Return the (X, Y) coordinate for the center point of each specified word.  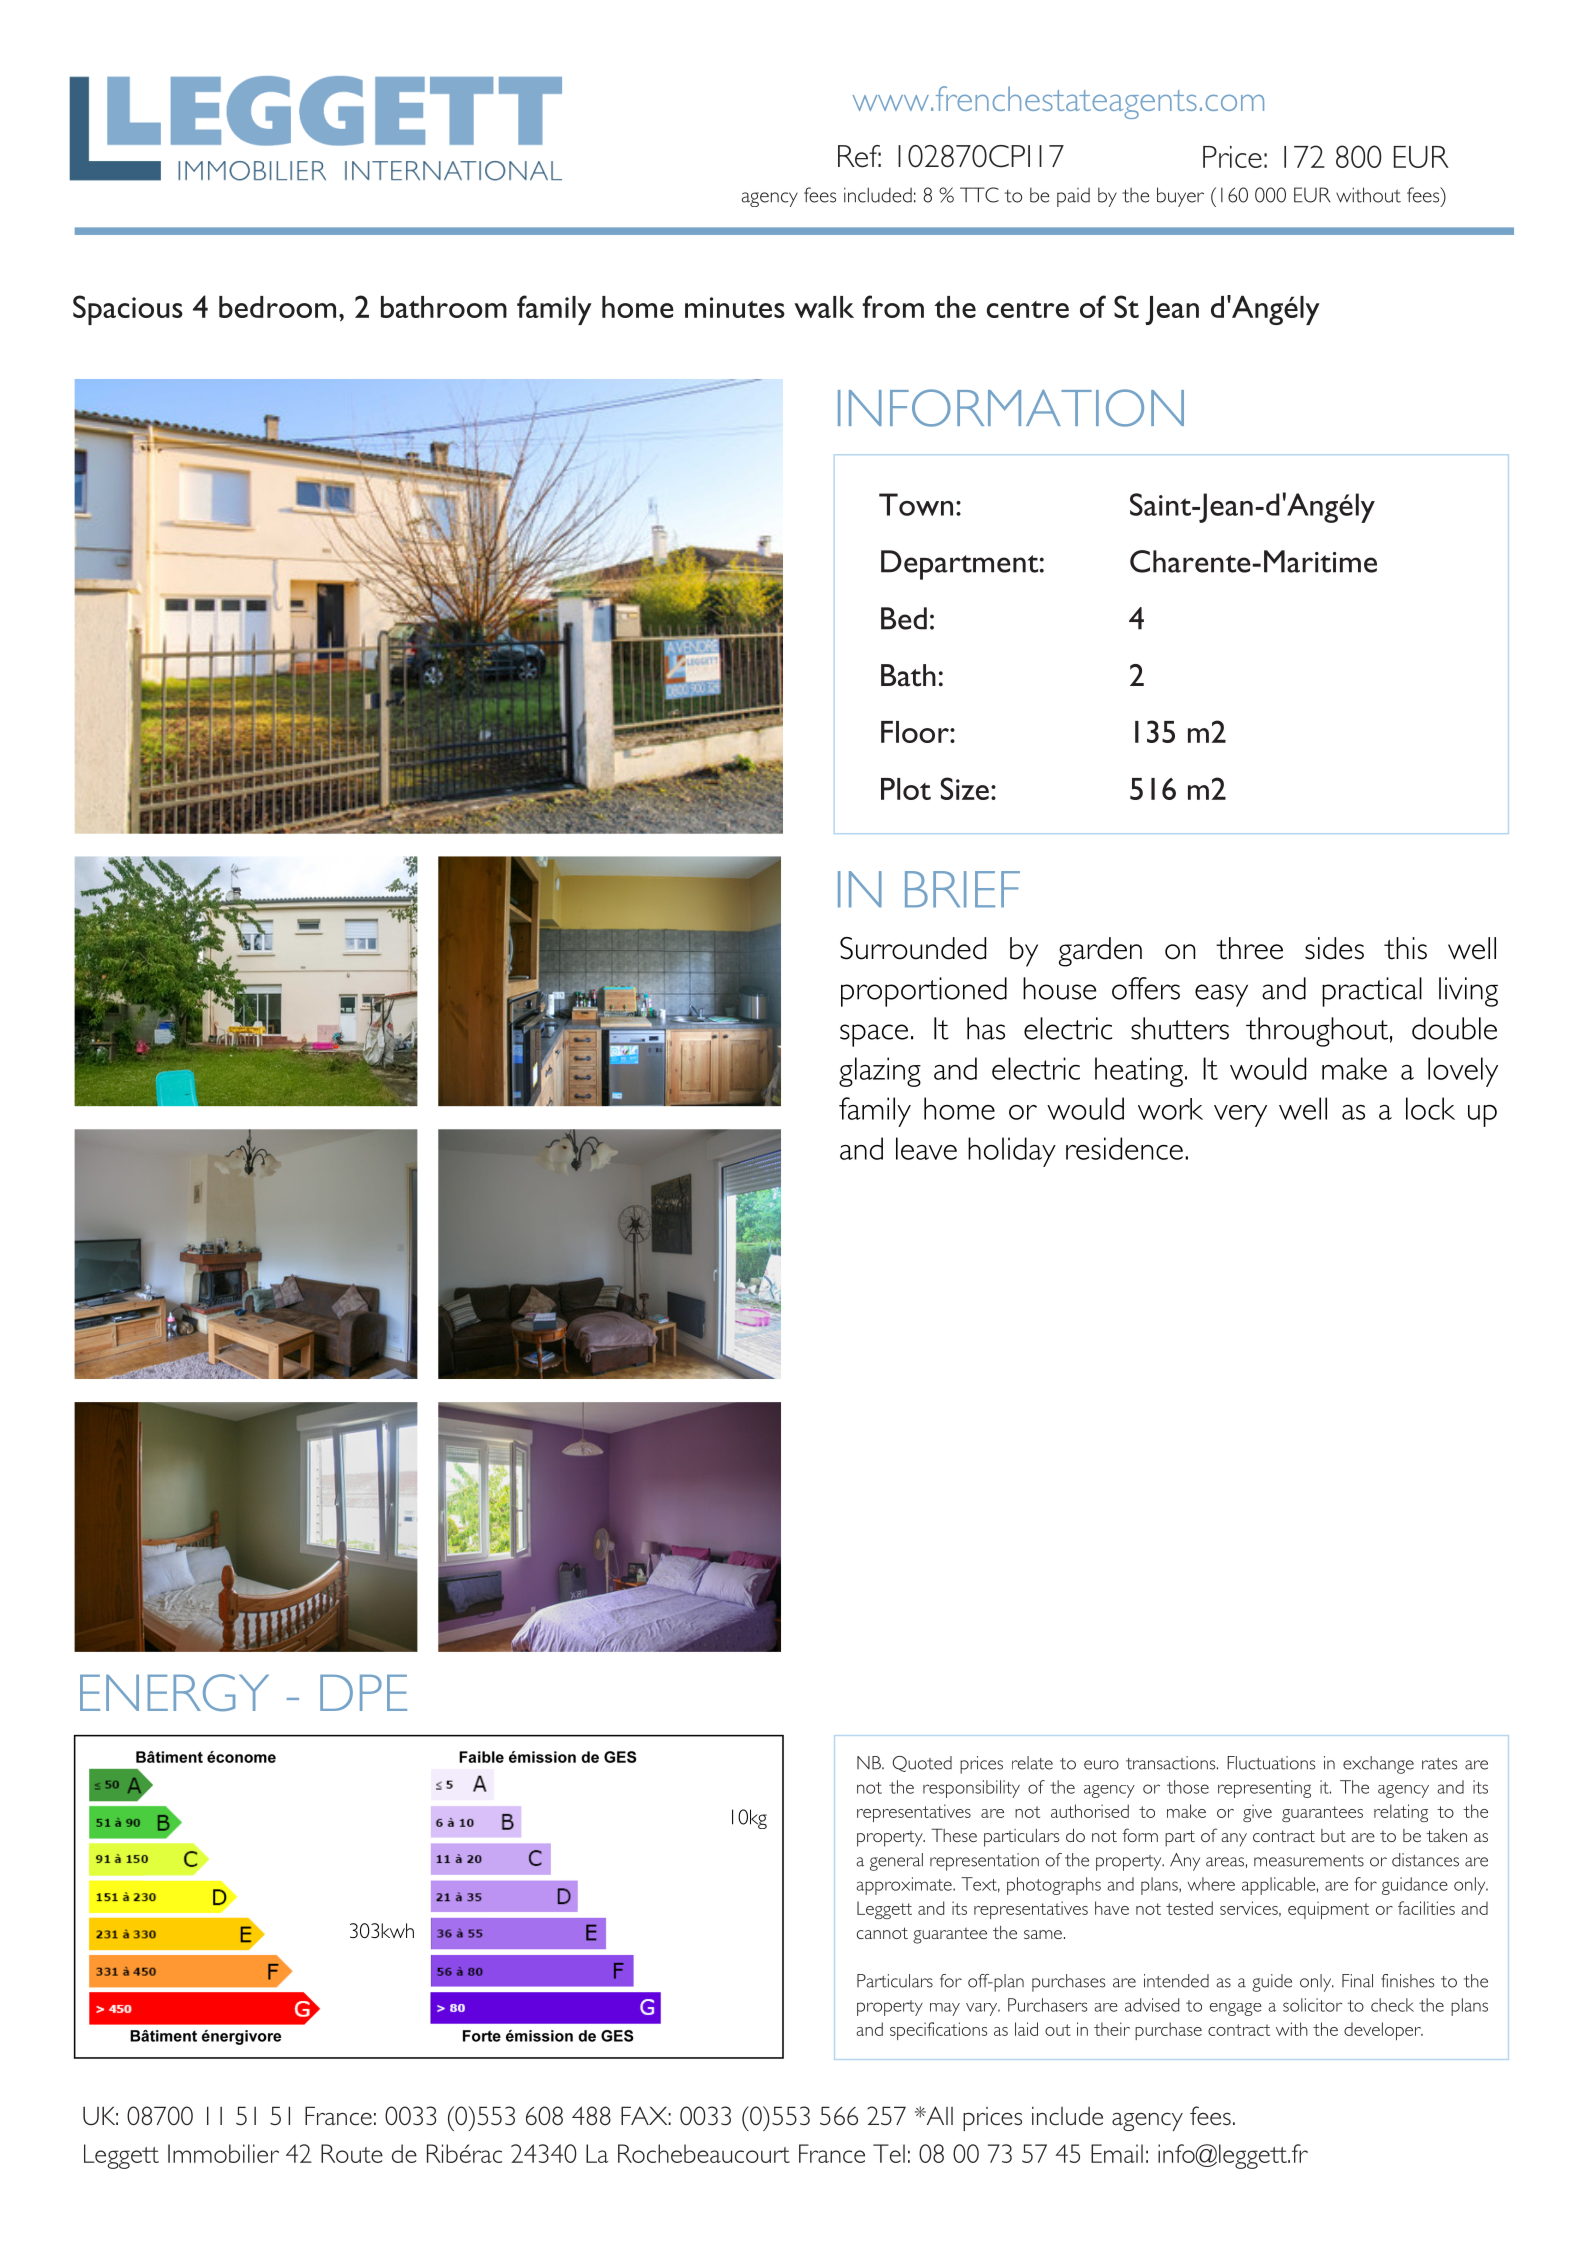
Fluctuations (1271, 1763)
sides (1334, 948)
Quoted (922, 1764)
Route (352, 2153)
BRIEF (962, 889)
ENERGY (174, 1692)
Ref (859, 156)
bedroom (277, 307)
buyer (1180, 197)
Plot (906, 789)
